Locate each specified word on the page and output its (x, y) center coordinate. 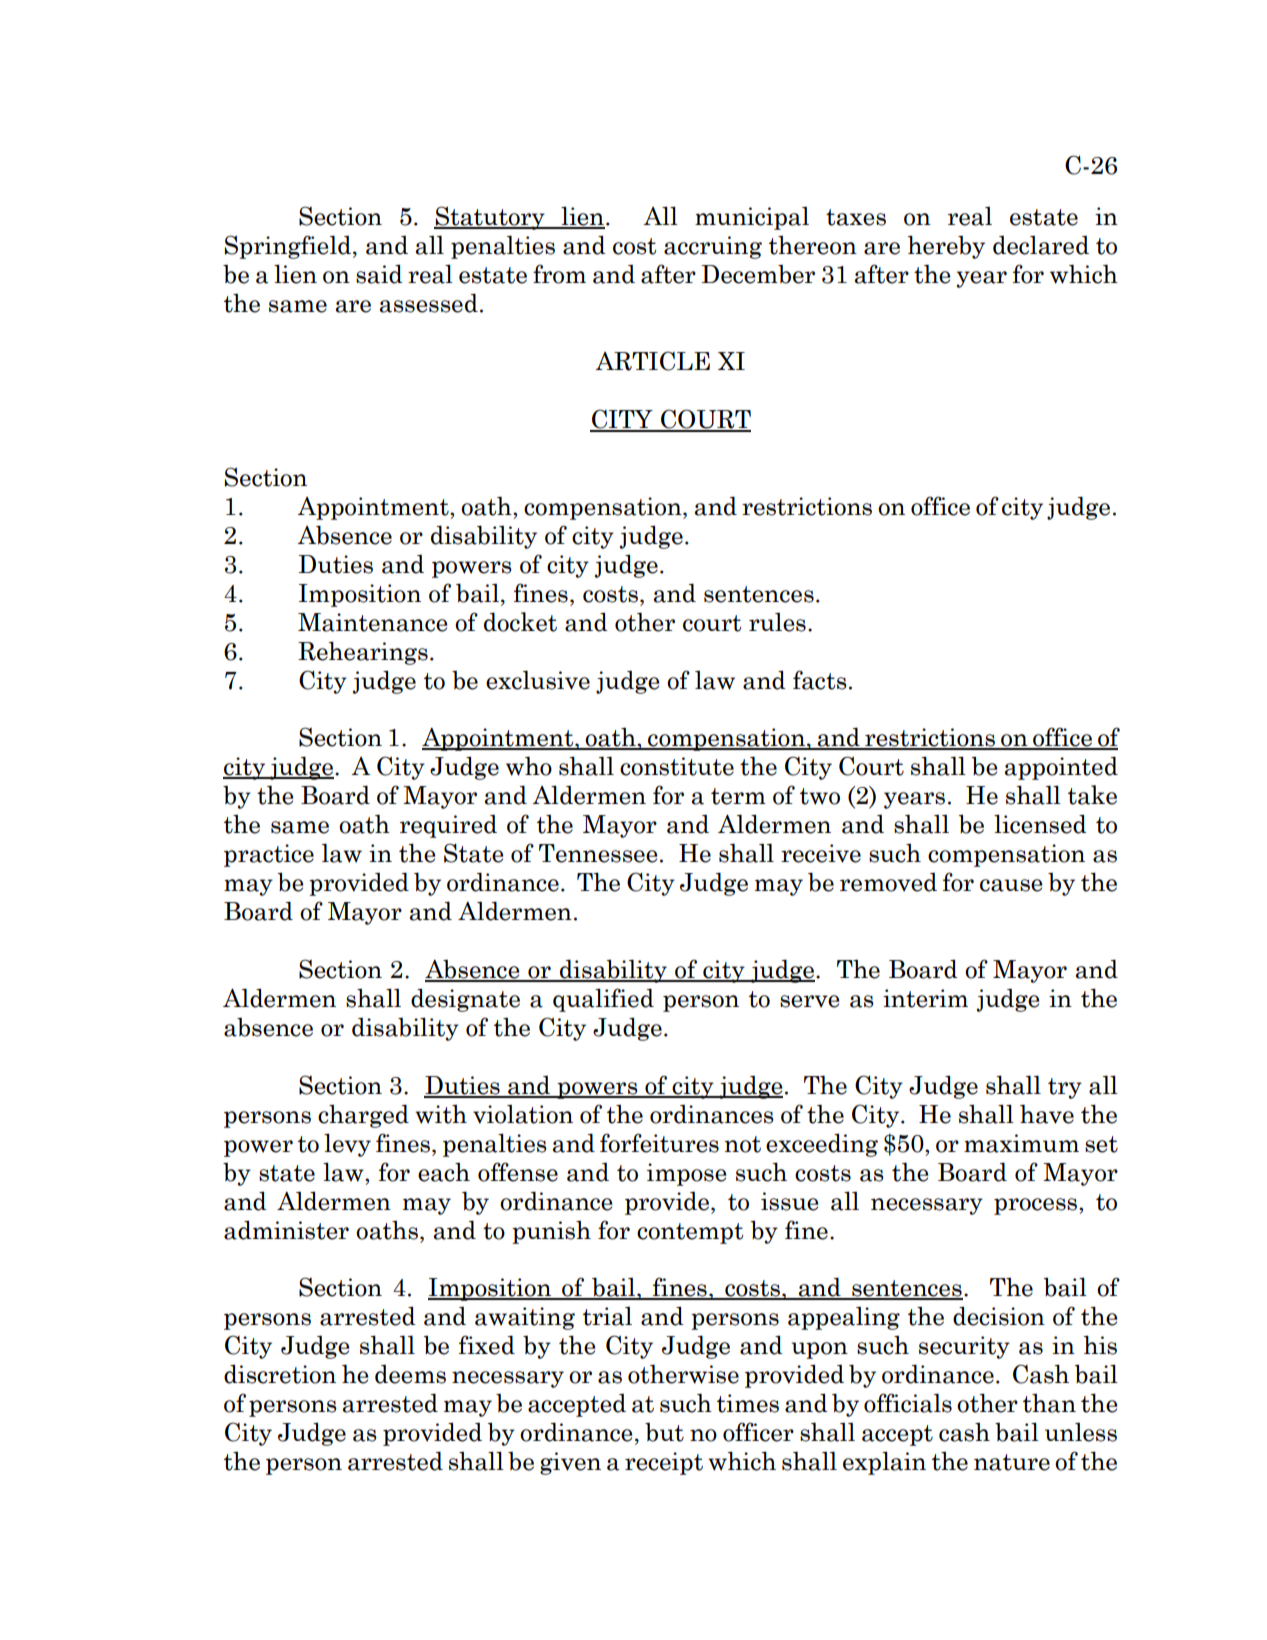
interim (925, 998)
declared (1041, 245)
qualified (603, 1000)
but (664, 1432)
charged (363, 1116)
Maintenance (372, 622)
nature (1012, 1462)
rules (777, 622)
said (379, 274)
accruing (713, 247)
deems (410, 1374)
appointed (1061, 768)
